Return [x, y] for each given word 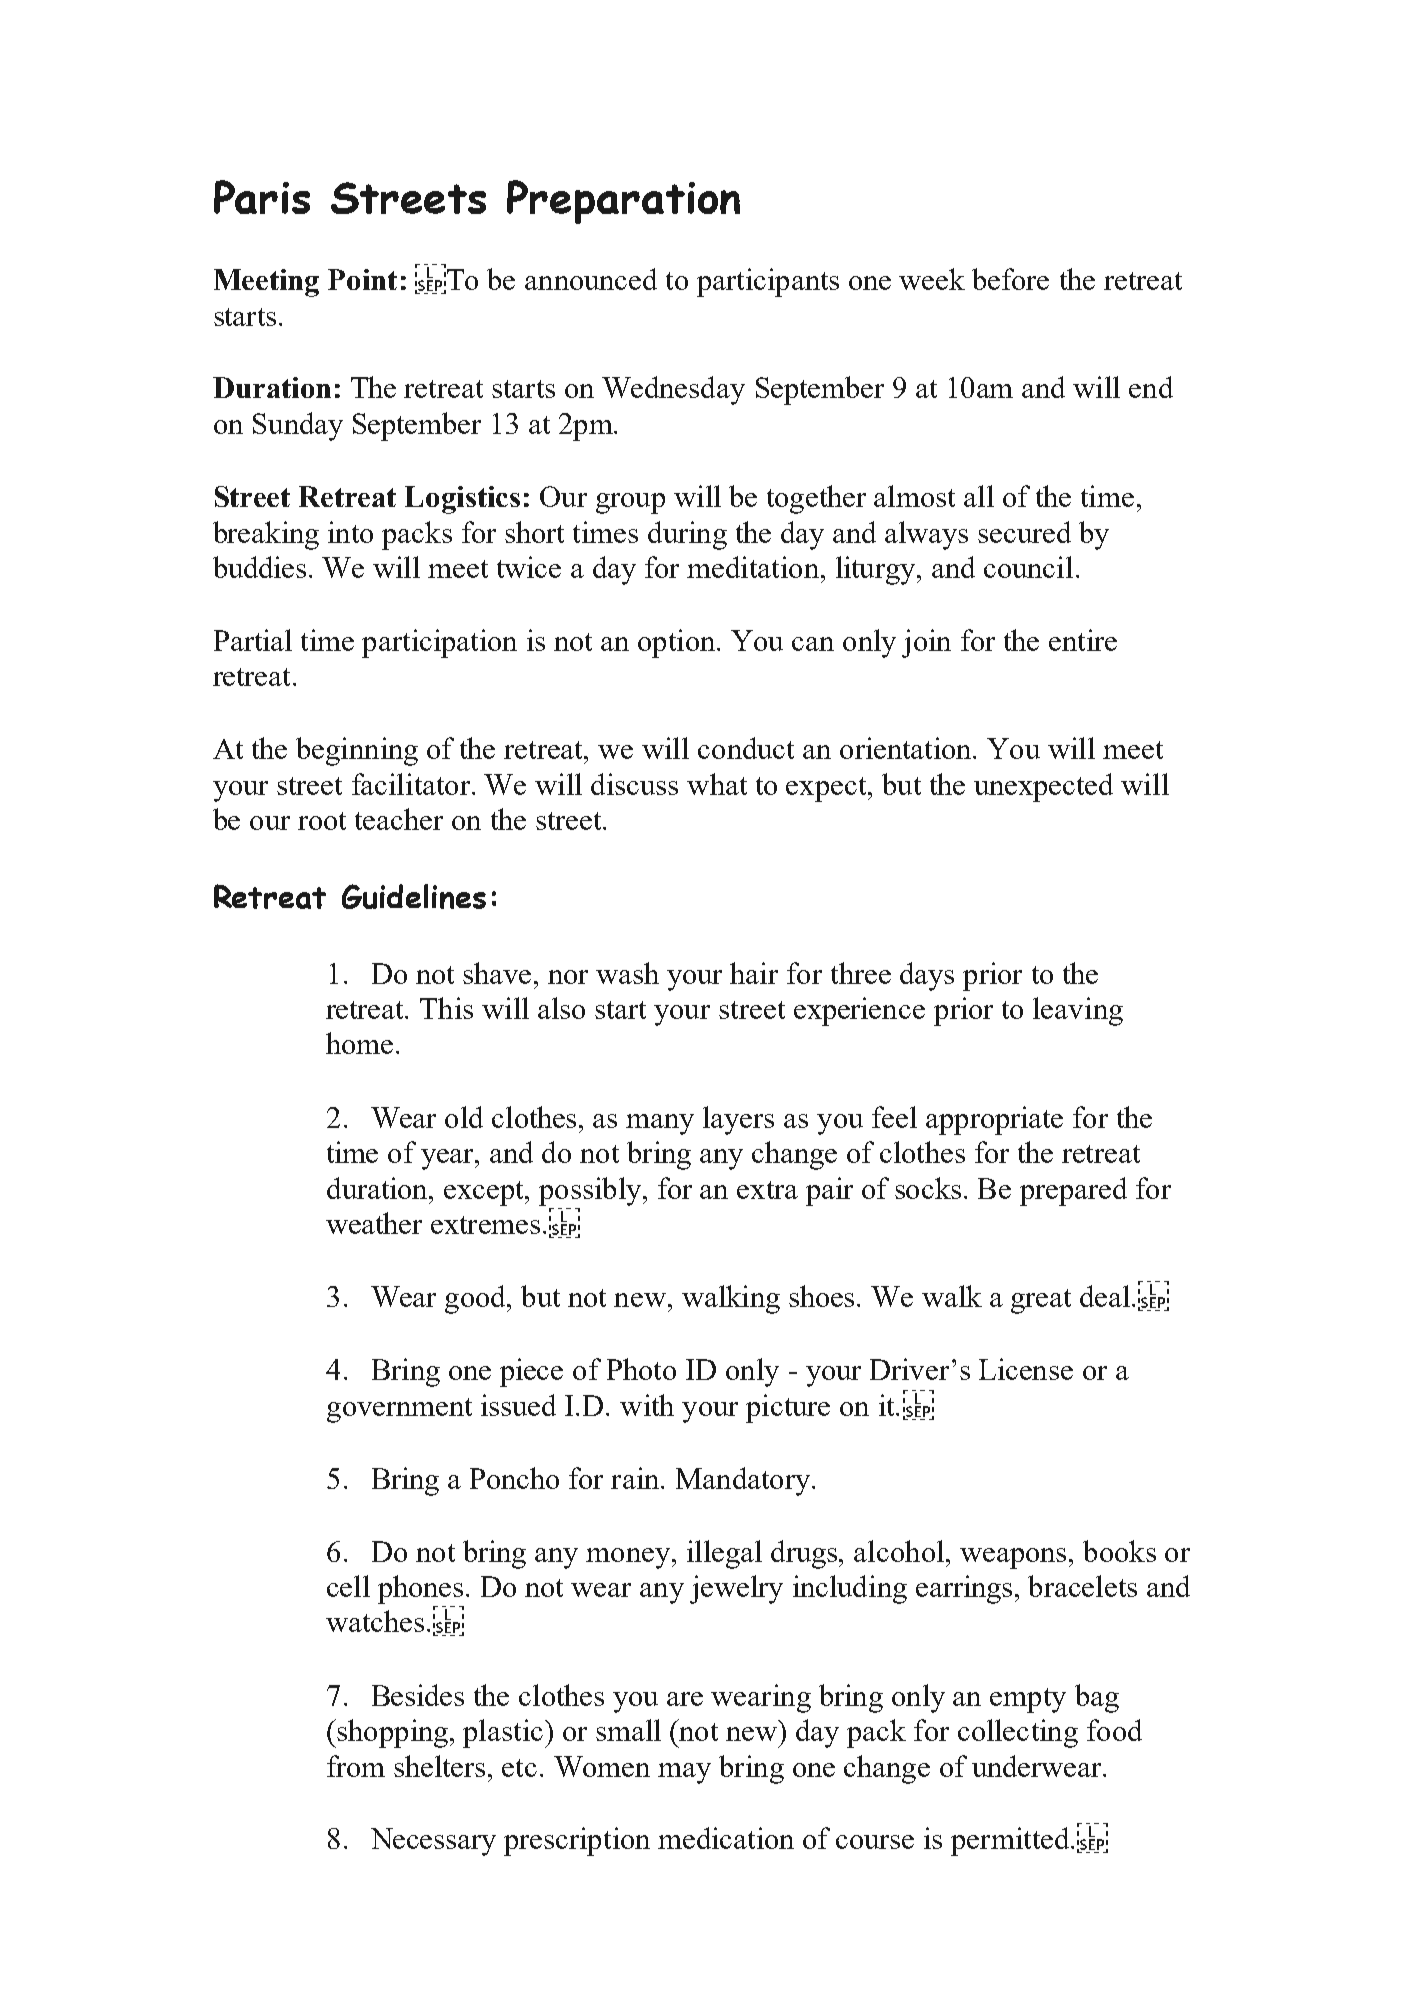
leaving [1078, 1011]
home [359, 1043]
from [356, 1766]
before [1010, 279]
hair [754, 973]
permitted [1011, 1841]
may [684, 1773]
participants [768, 282]
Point [362, 279]
